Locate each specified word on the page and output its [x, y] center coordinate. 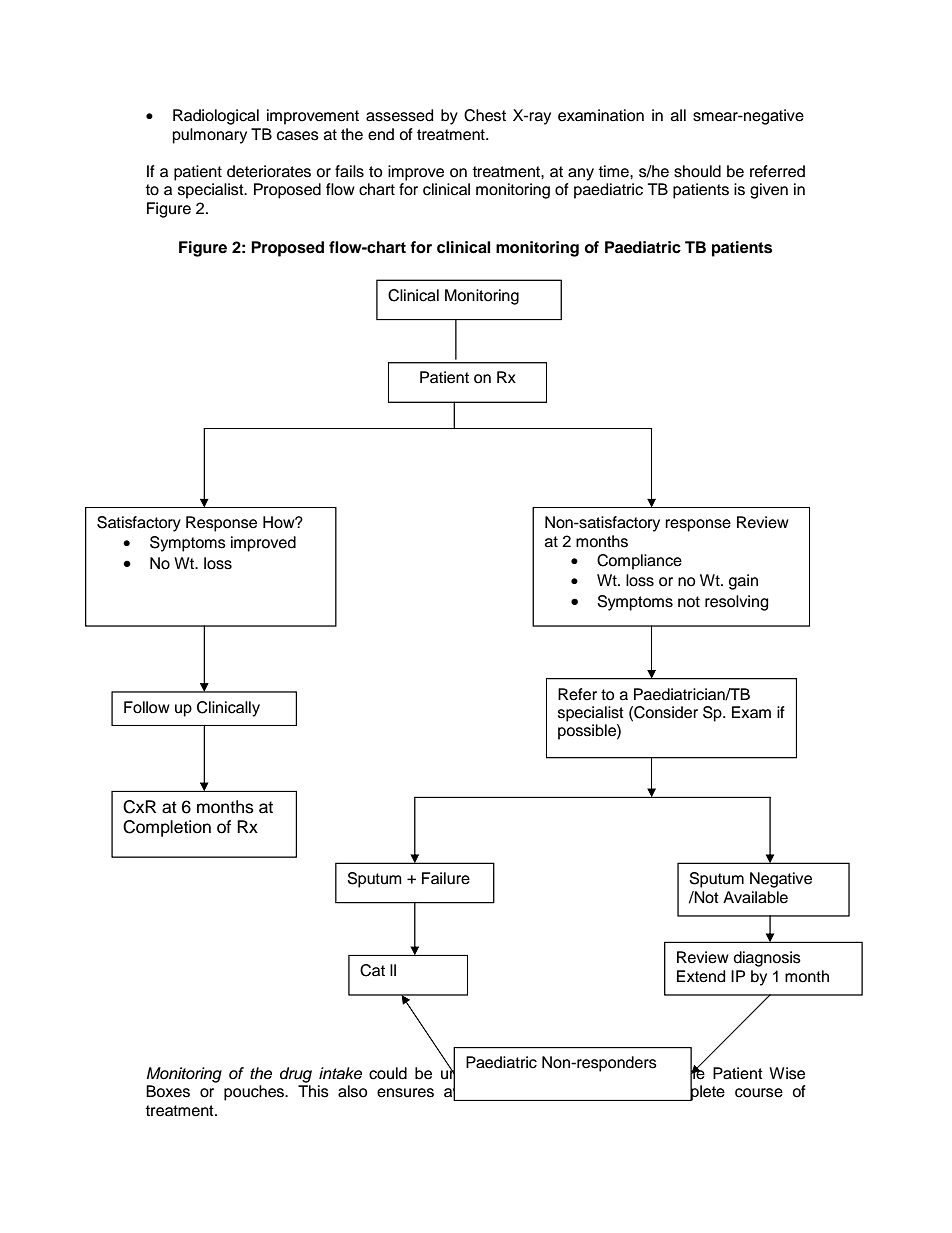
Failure [446, 878]
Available [755, 897]
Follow [147, 707]
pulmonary [210, 136]
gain [743, 582]
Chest [485, 115]
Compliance [639, 562]
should [697, 171]
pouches [255, 1093]
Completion [167, 828]
